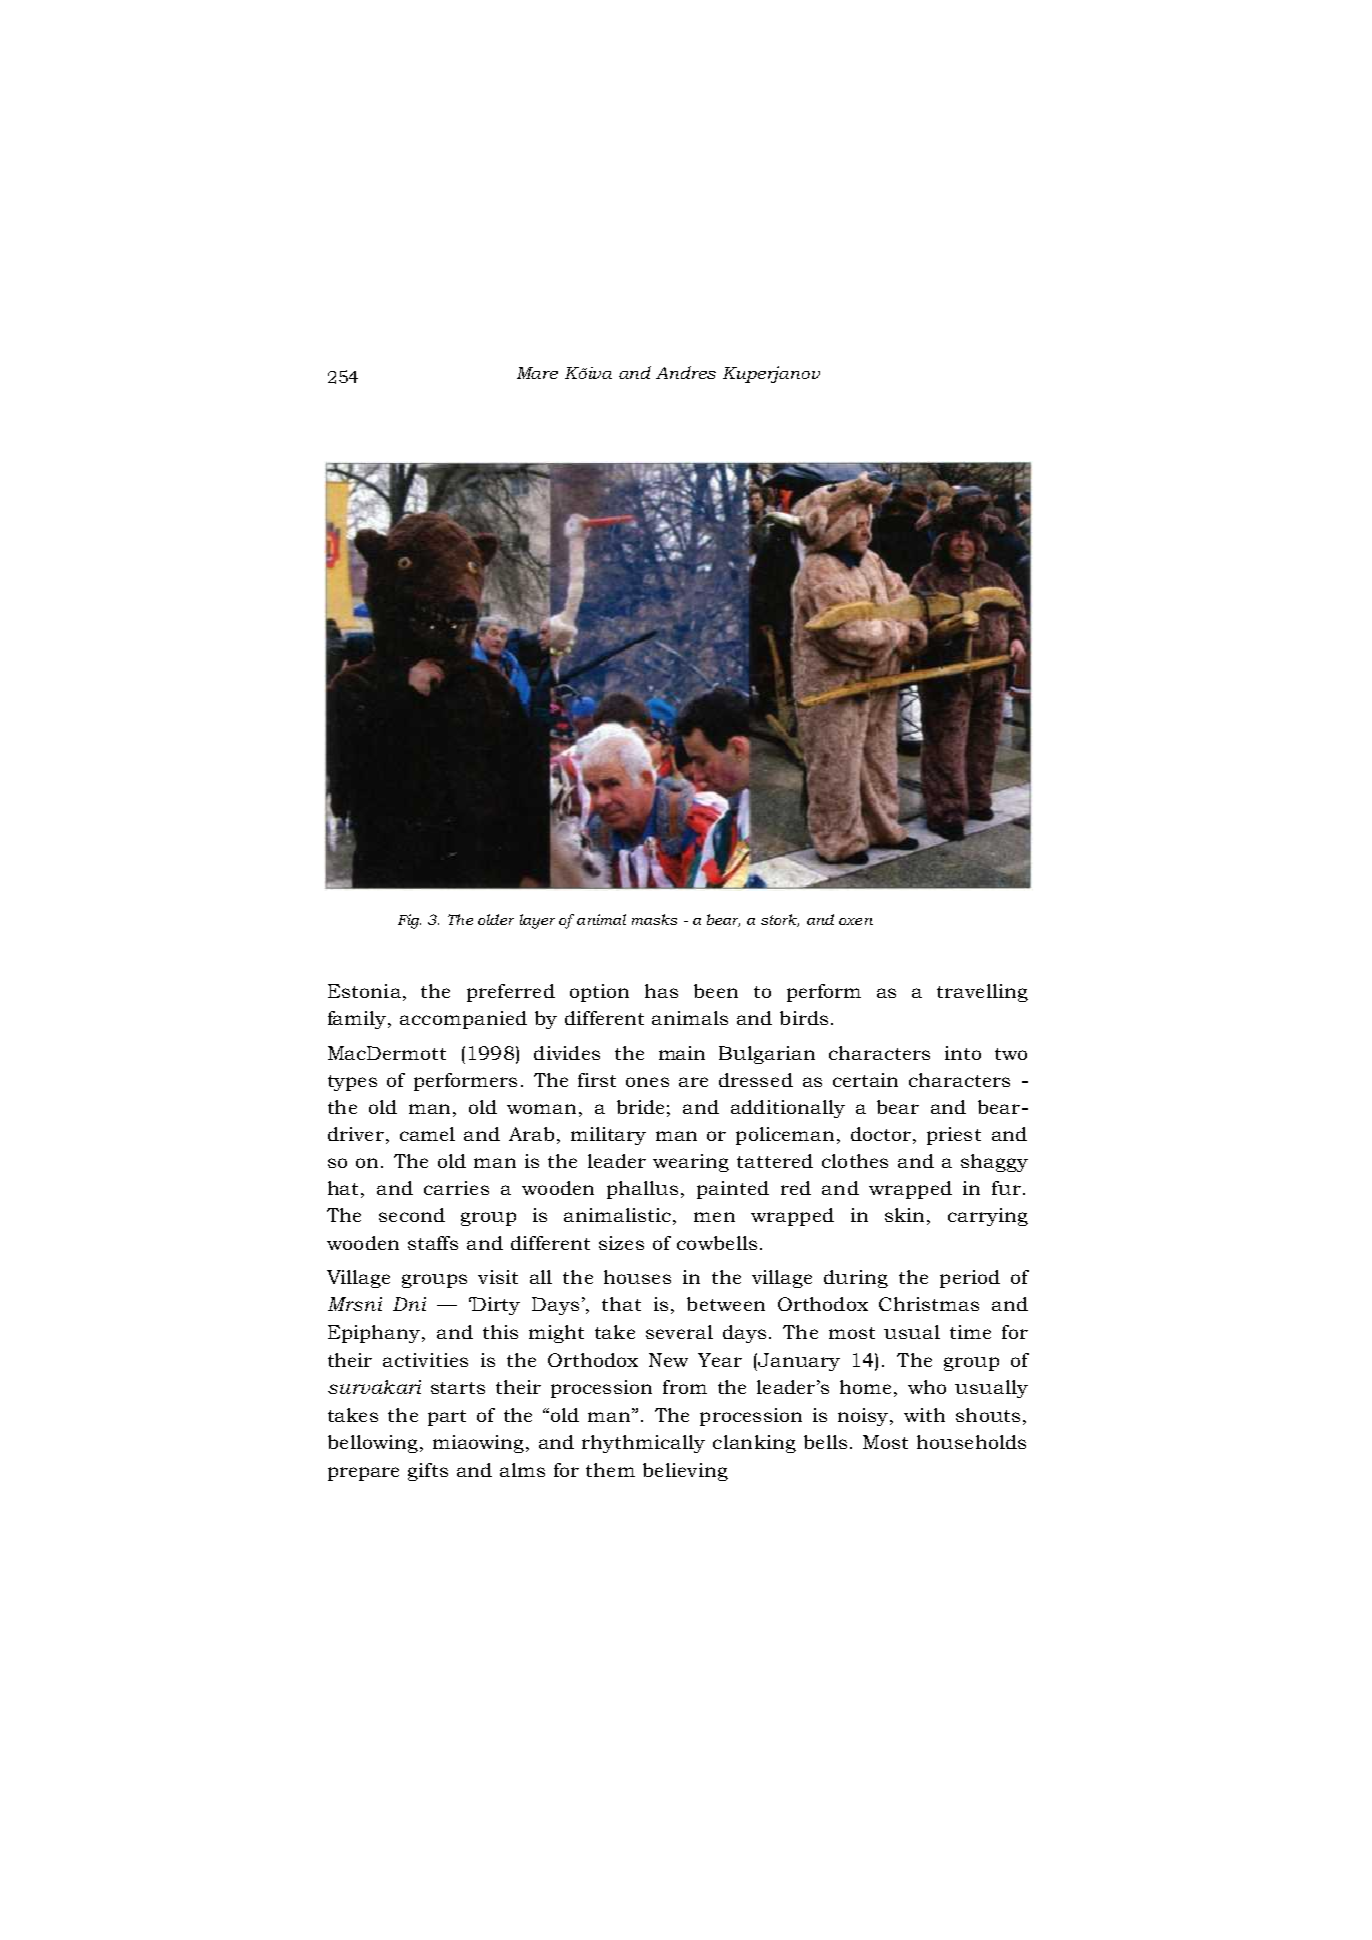  Describe the element at coordinates (780, 920) in the image. I see `stork` at that location.
